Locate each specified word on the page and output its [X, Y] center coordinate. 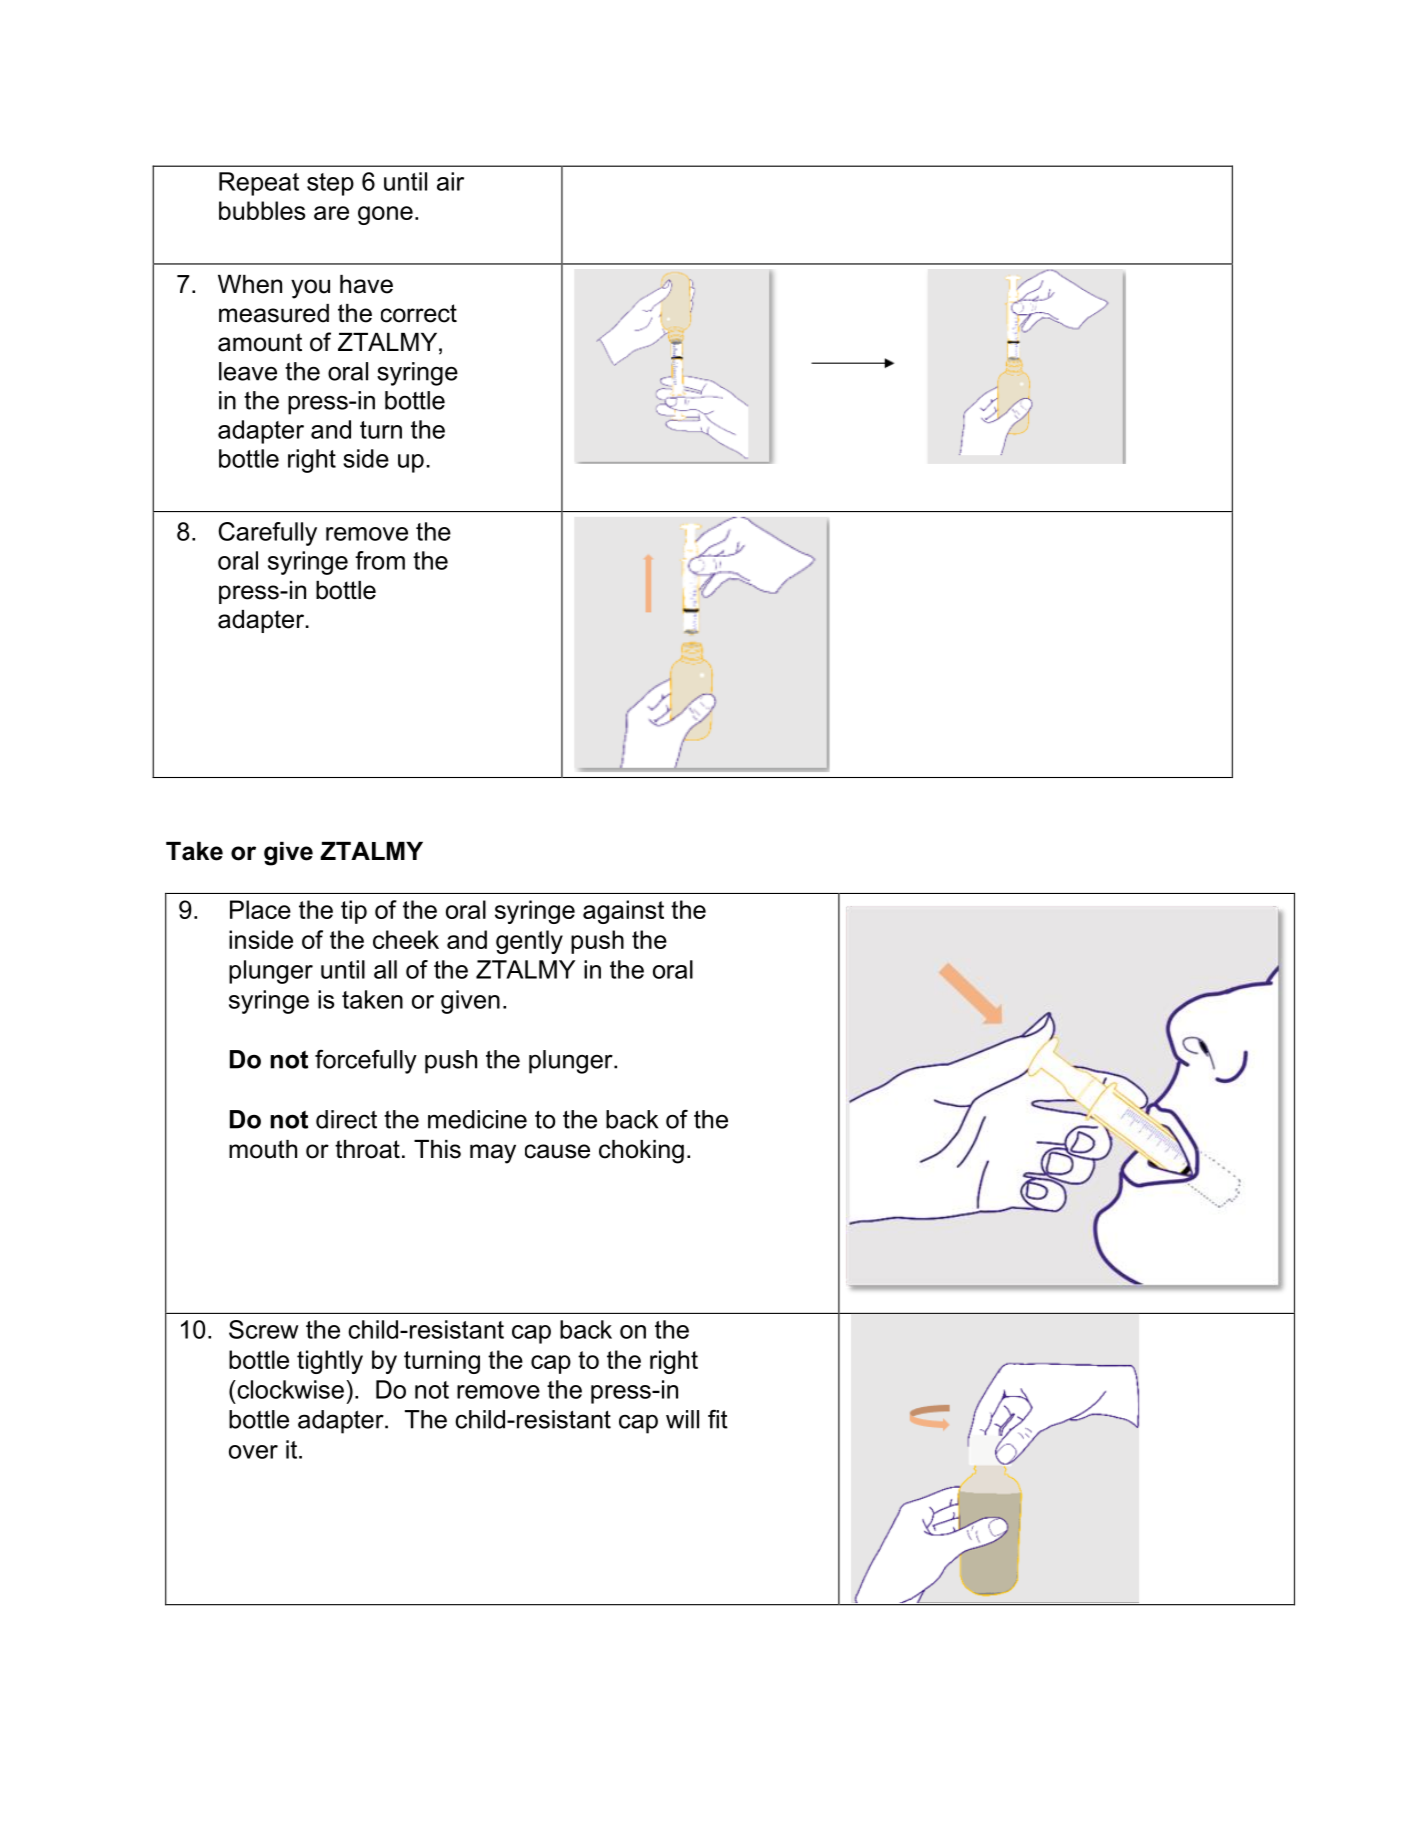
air [450, 181]
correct [419, 313]
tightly [330, 1362]
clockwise [289, 1389]
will [682, 1419]
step [330, 184]
